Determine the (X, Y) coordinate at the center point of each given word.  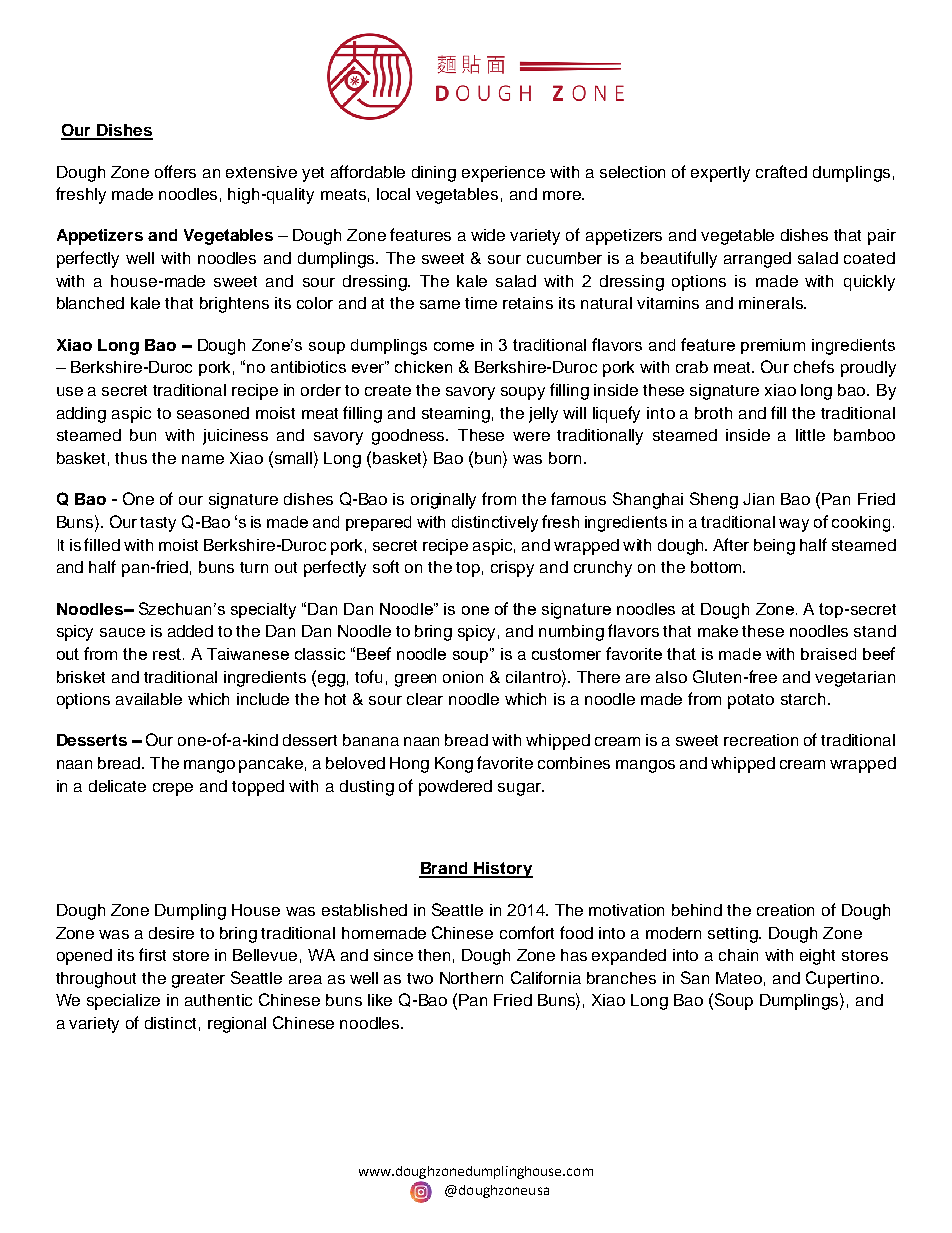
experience (503, 174)
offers (175, 171)
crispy (512, 569)
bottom (717, 567)
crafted (781, 171)
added (190, 631)
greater (198, 980)
